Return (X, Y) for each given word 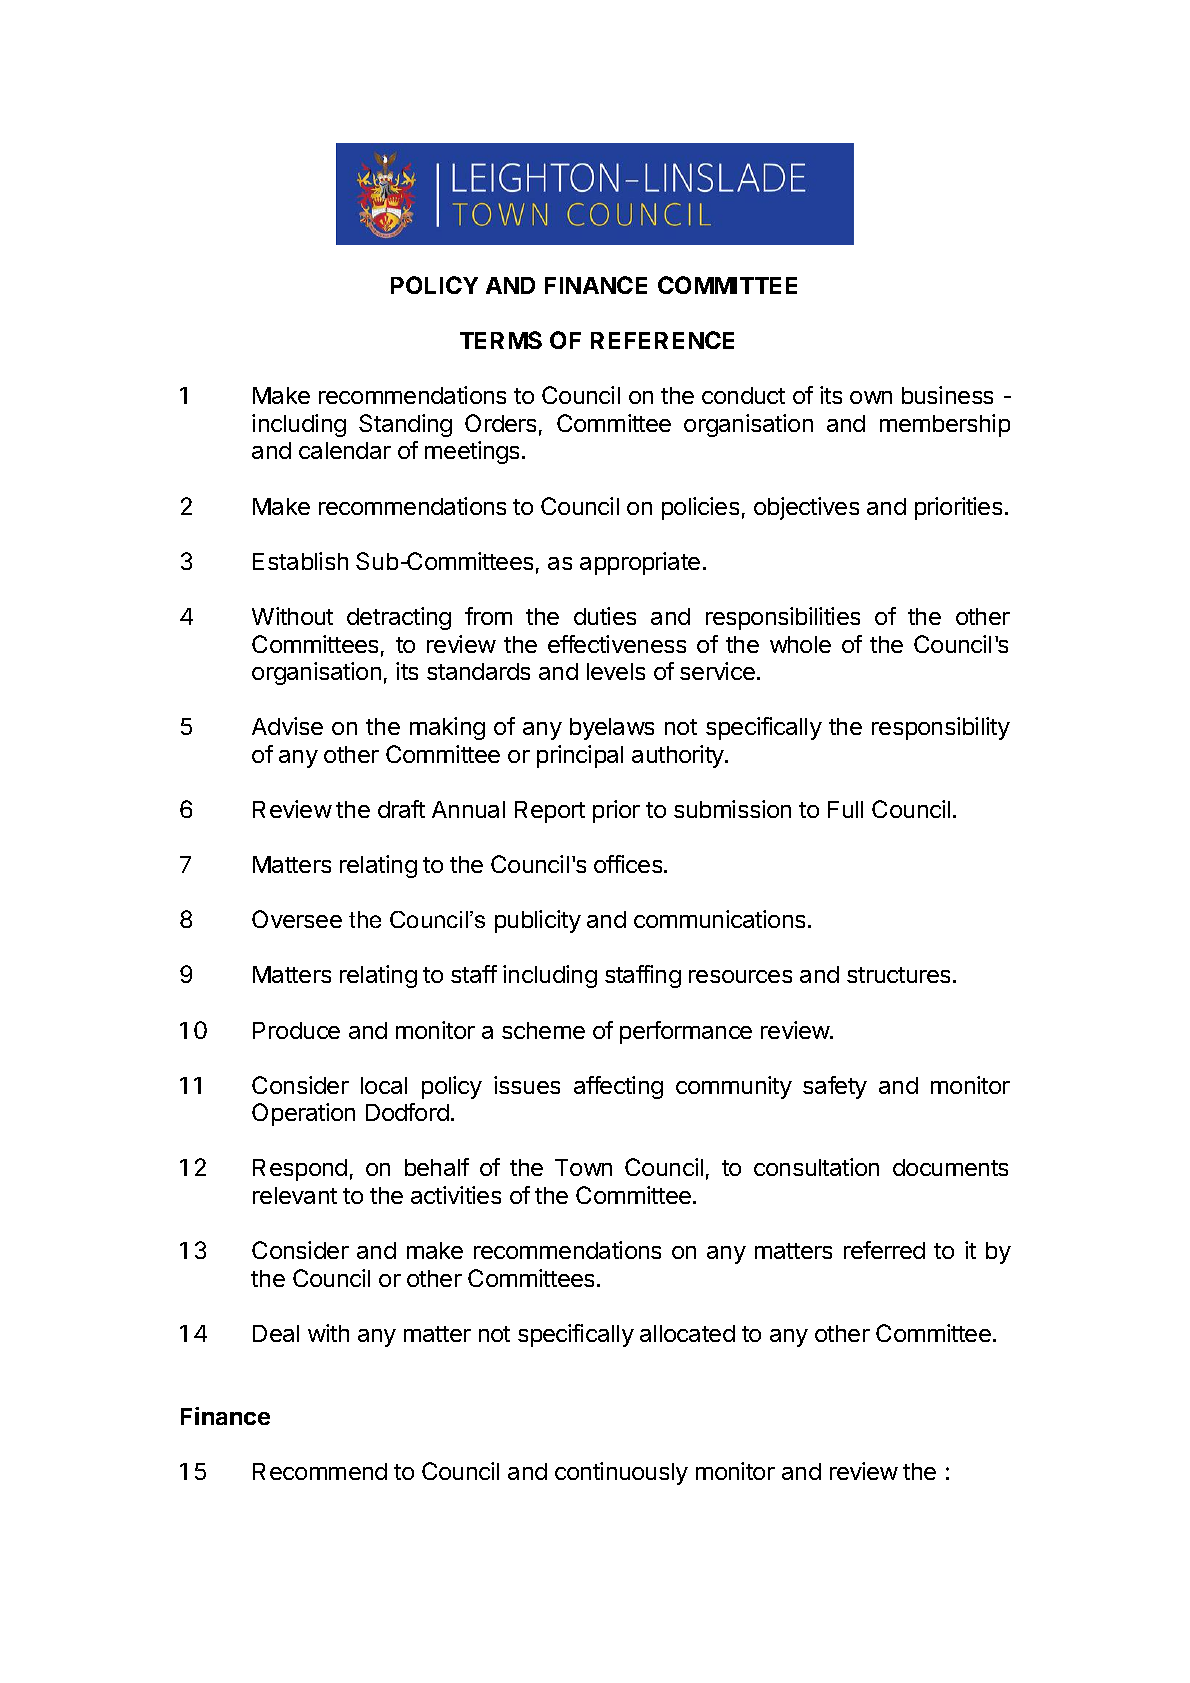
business (947, 395)
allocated (687, 1333)
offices (629, 864)
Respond (300, 1170)
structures (900, 975)
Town (583, 1167)
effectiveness (617, 644)
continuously (621, 1473)
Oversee (297, 919)
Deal (276, 1333)
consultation (816, 1167)
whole (800, 644)
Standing (405, 425)
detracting (399, 618)
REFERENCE (662, 340)
